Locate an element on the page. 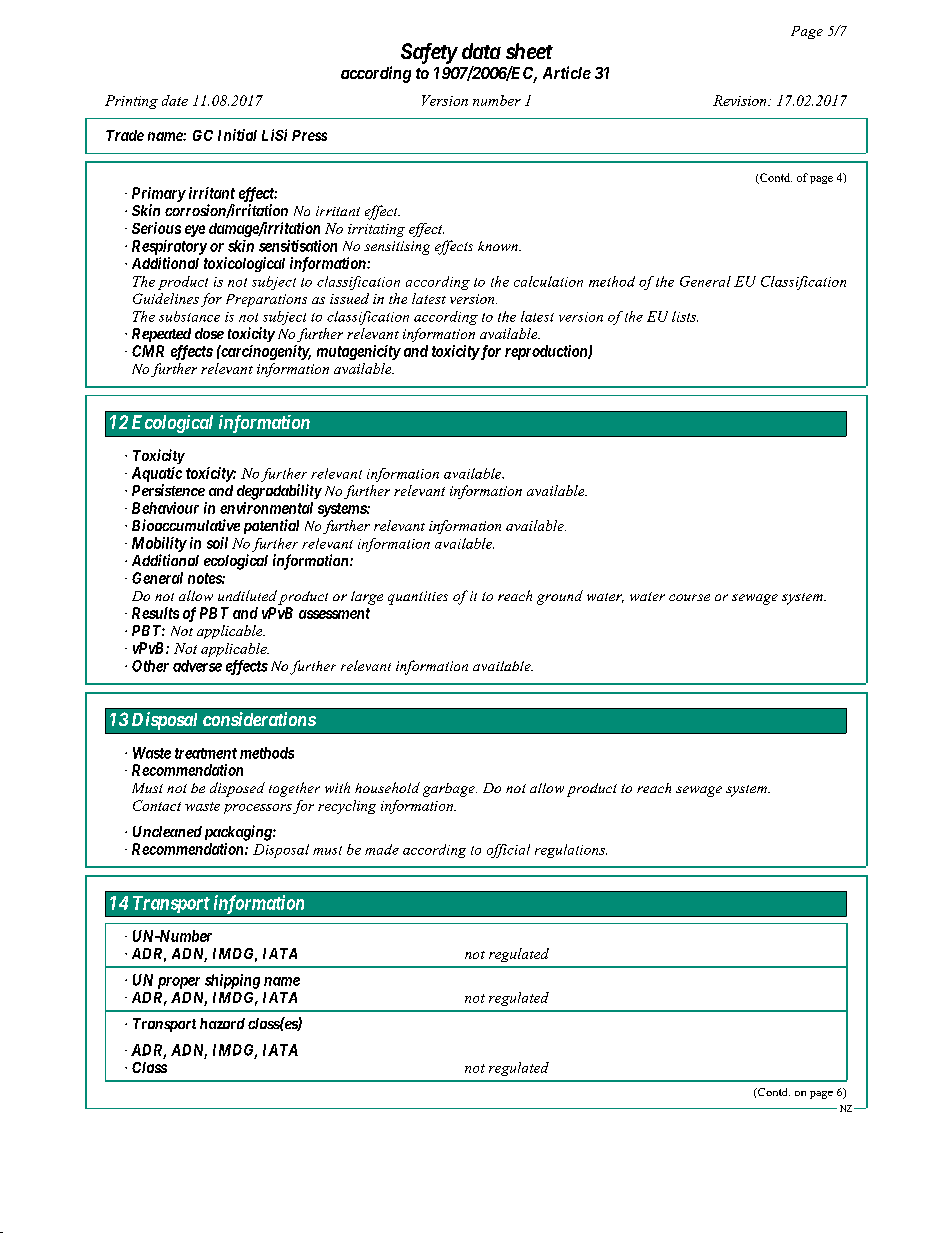 This image has width=952, height=1233. Revision is located at coordinates (741, 100).
